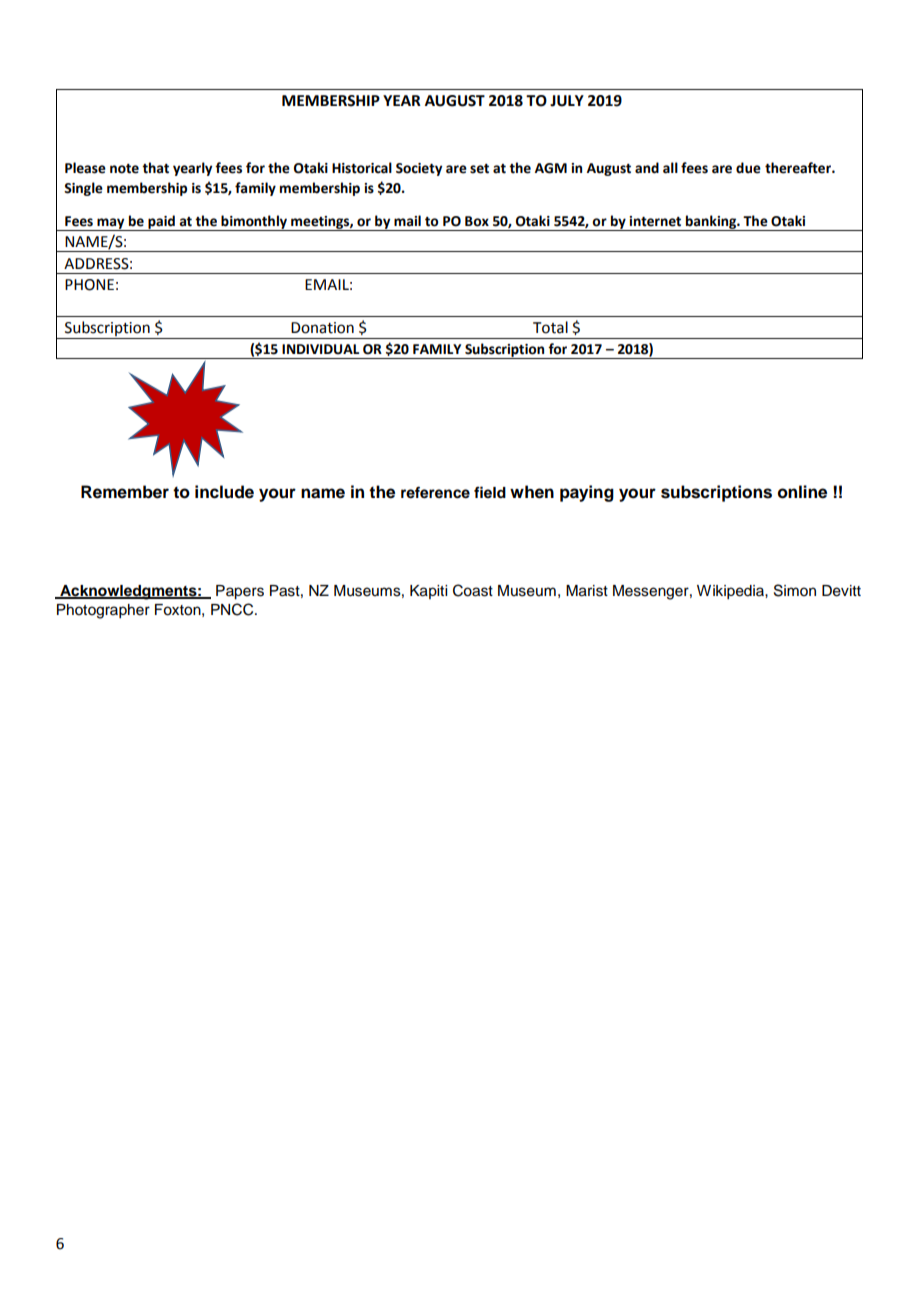 Image resolution: width=924 pixels, height=1307 pixels. What do you see at coordinates (567, 101) in the image?
I see `JULY` at bounding box center [567, 101].
